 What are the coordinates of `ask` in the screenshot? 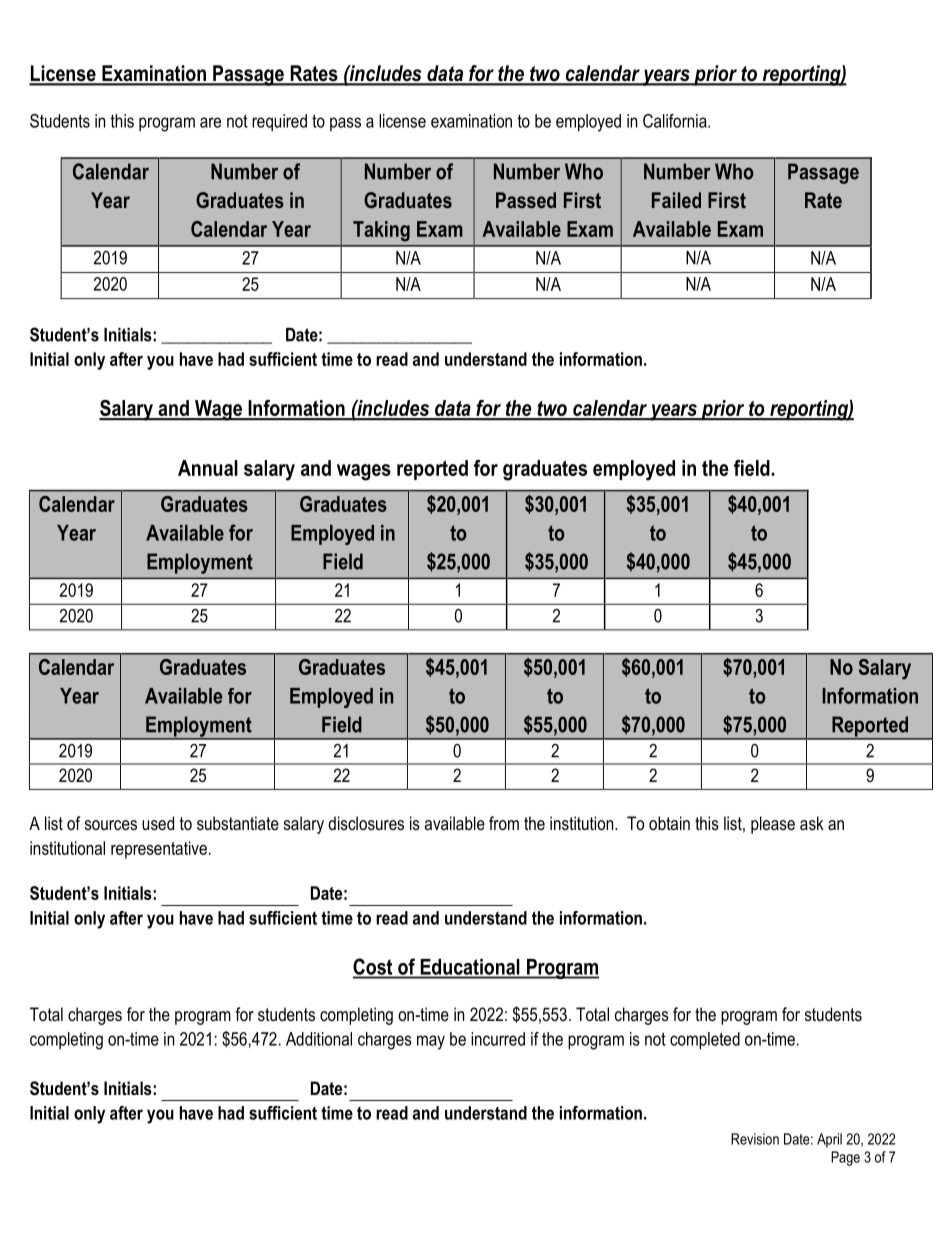 It's located at (812, 823).
